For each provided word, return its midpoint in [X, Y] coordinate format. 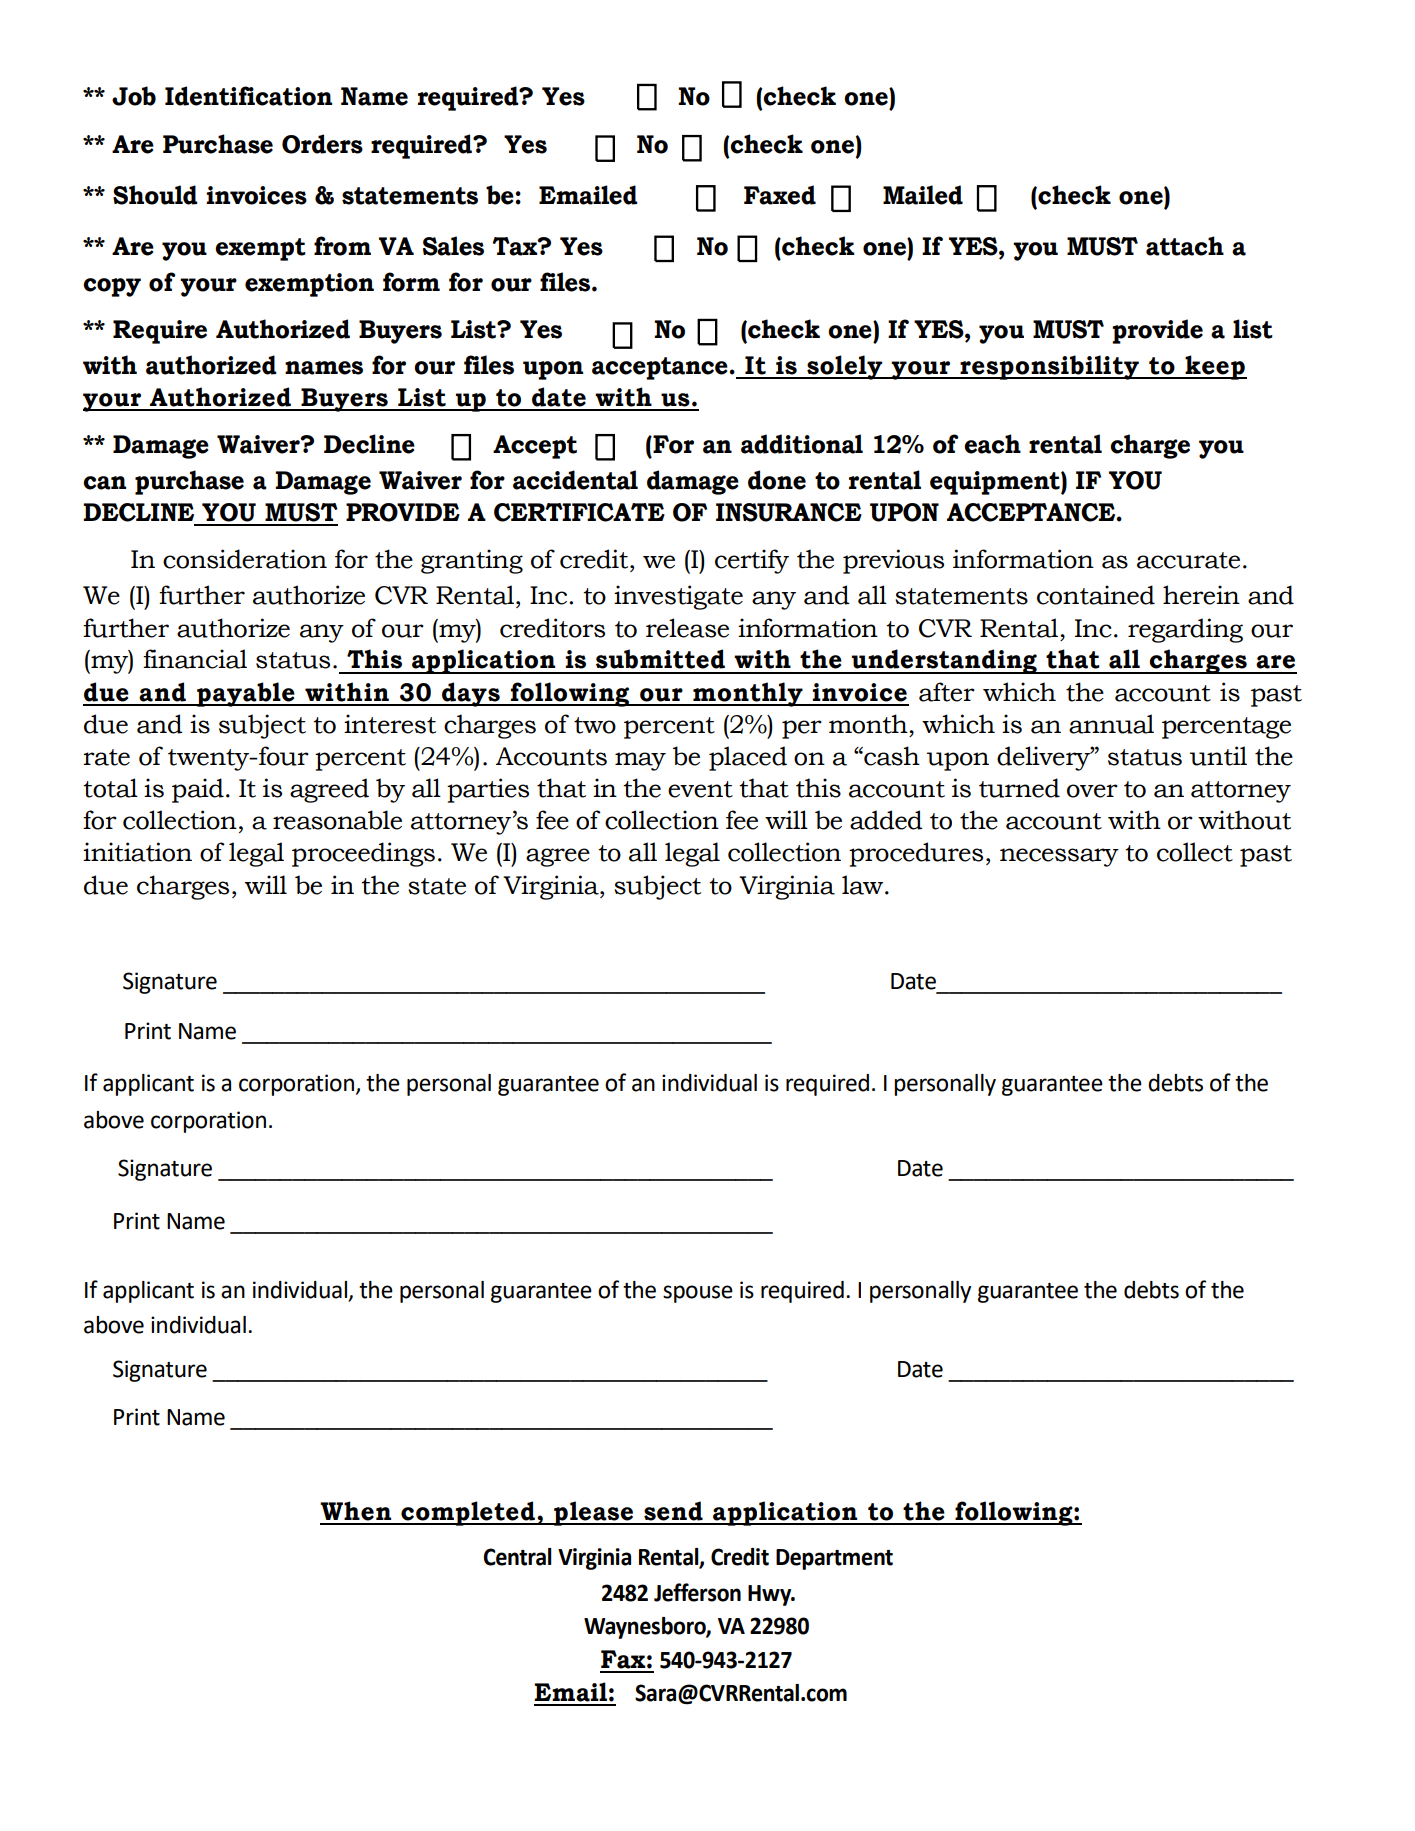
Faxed [780, 195]
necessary [1059, 857]
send [673, 1511]
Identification [248, 96]
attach [1185, 246]
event [700, 789]
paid [198, 790]
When [355, 1511]
